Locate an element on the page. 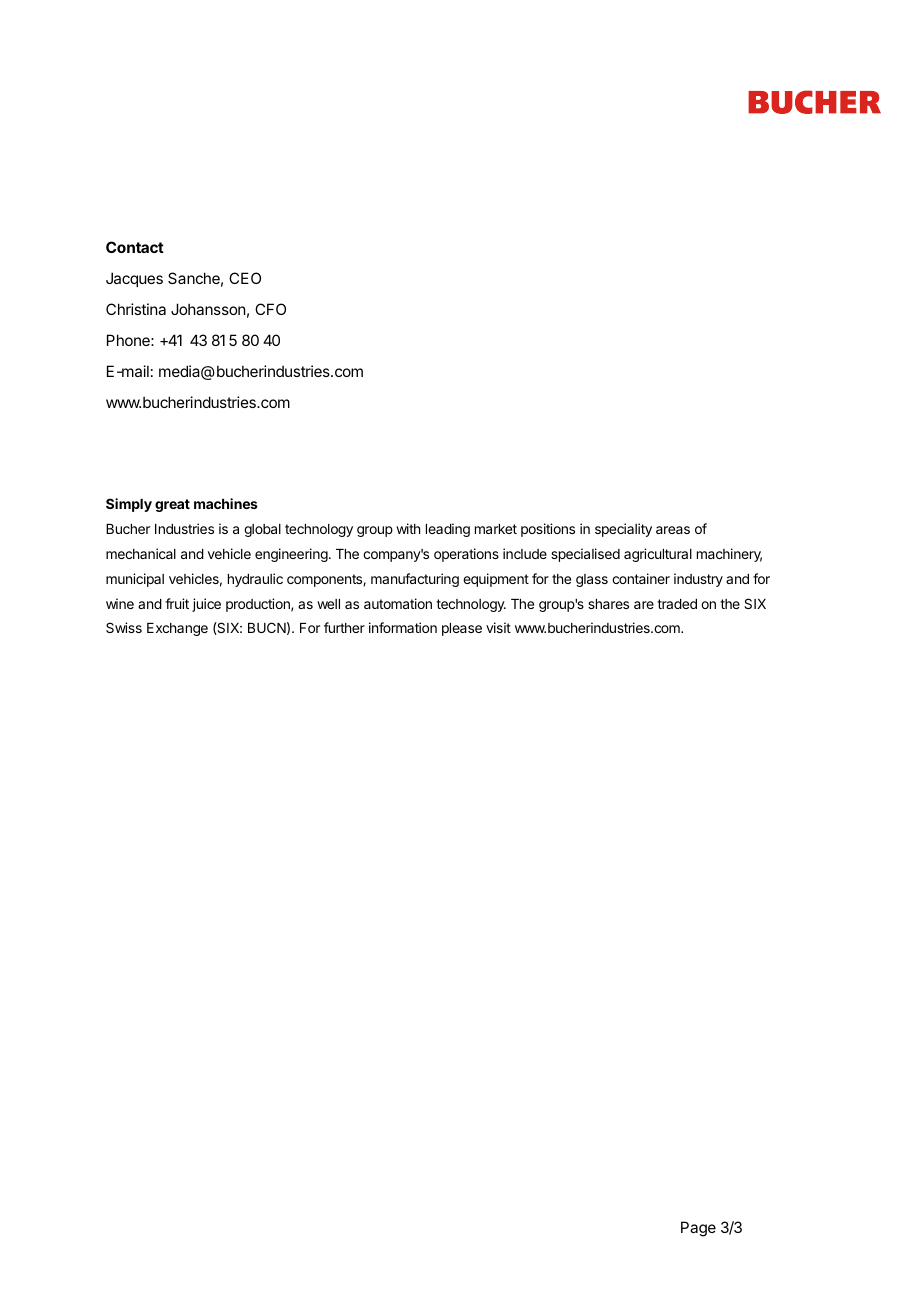  container is located at coordinates (641, 578).
